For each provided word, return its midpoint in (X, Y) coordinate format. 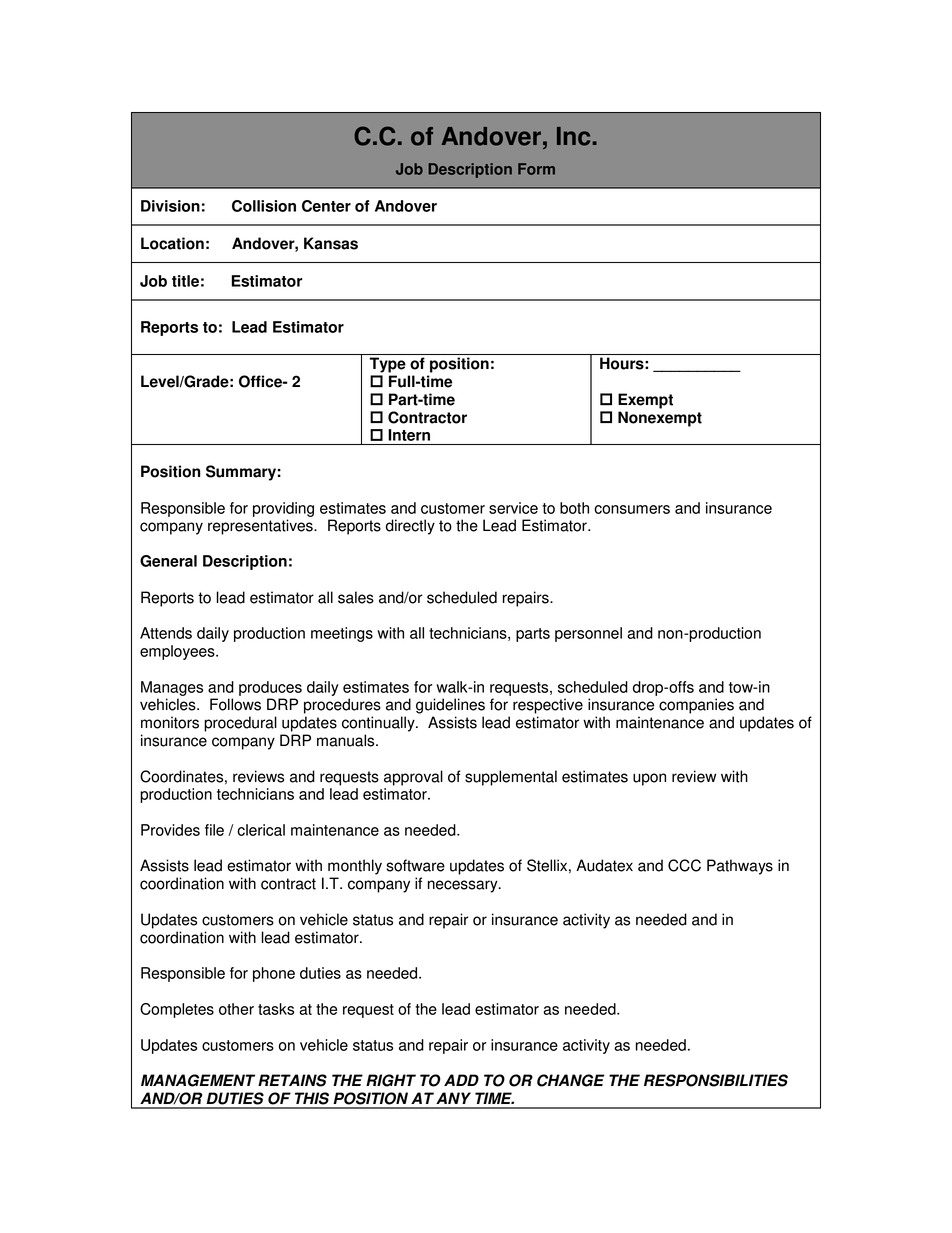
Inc (573, 136)
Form (536, 169)
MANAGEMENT (198, 1080)
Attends (166, 633)
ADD (461, 1080)
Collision (264, 206)
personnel (588, 634)
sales (356, 597)
